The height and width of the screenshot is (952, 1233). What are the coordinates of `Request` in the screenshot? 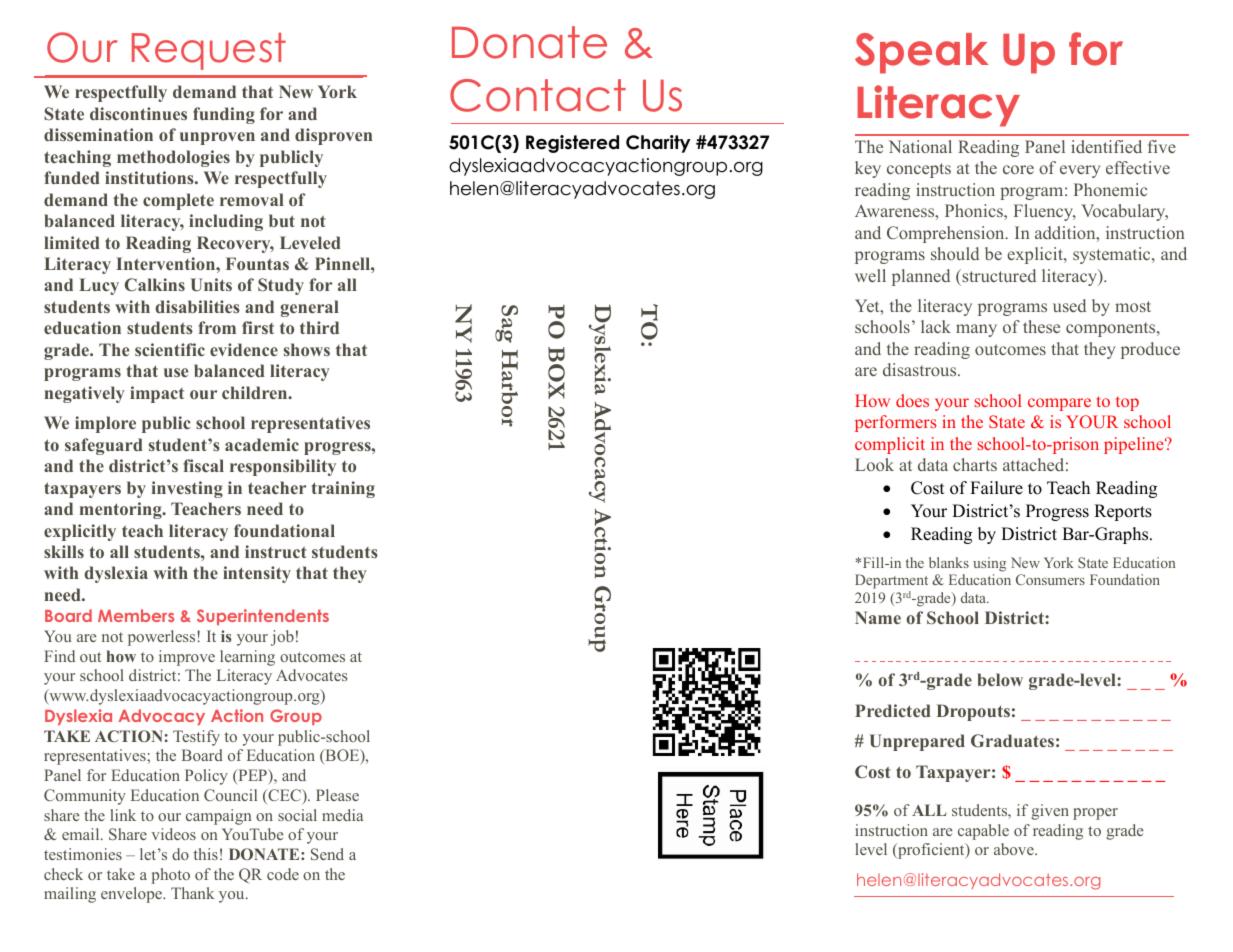 It's located at (209, 51).
